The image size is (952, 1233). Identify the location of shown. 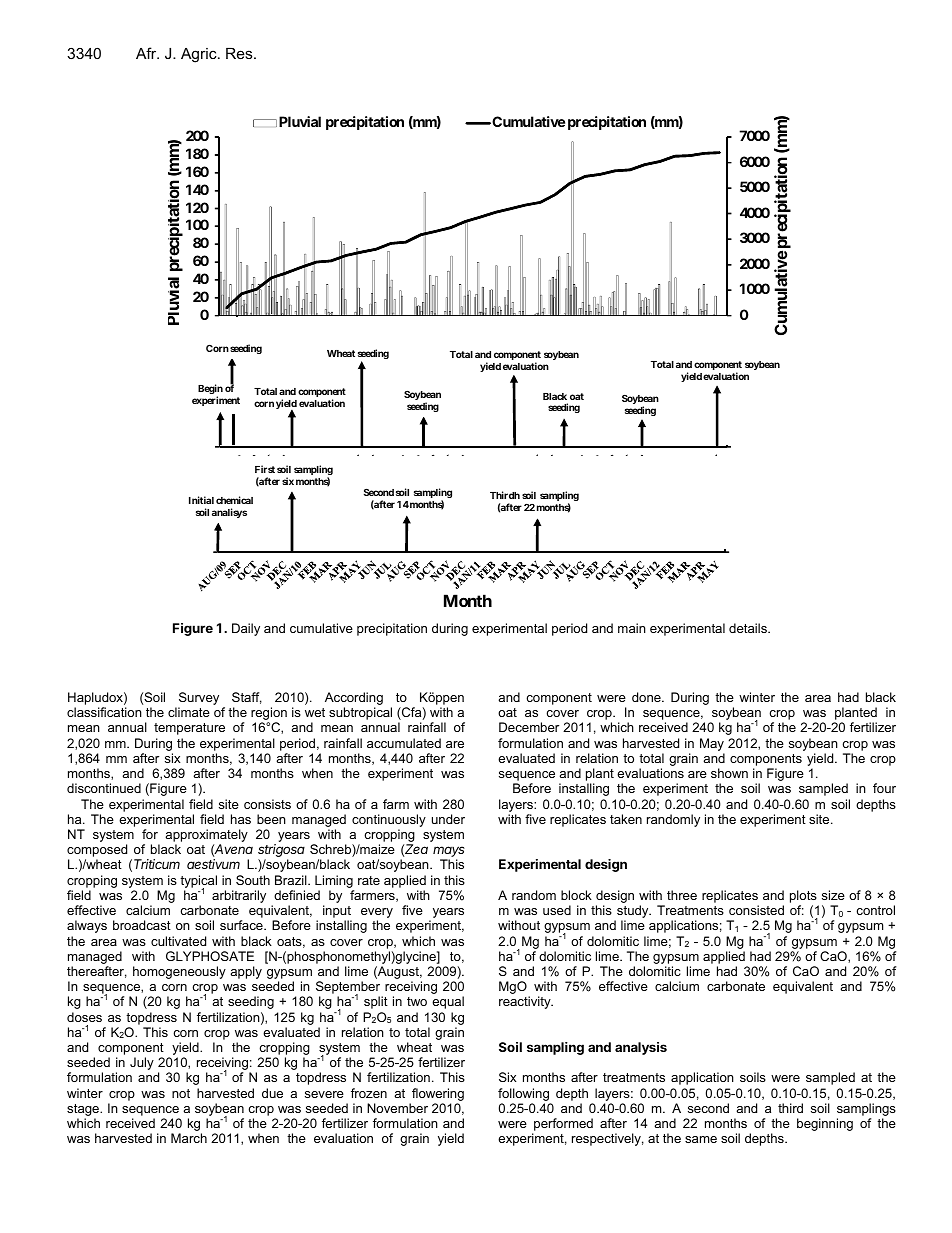
(729, 773).
